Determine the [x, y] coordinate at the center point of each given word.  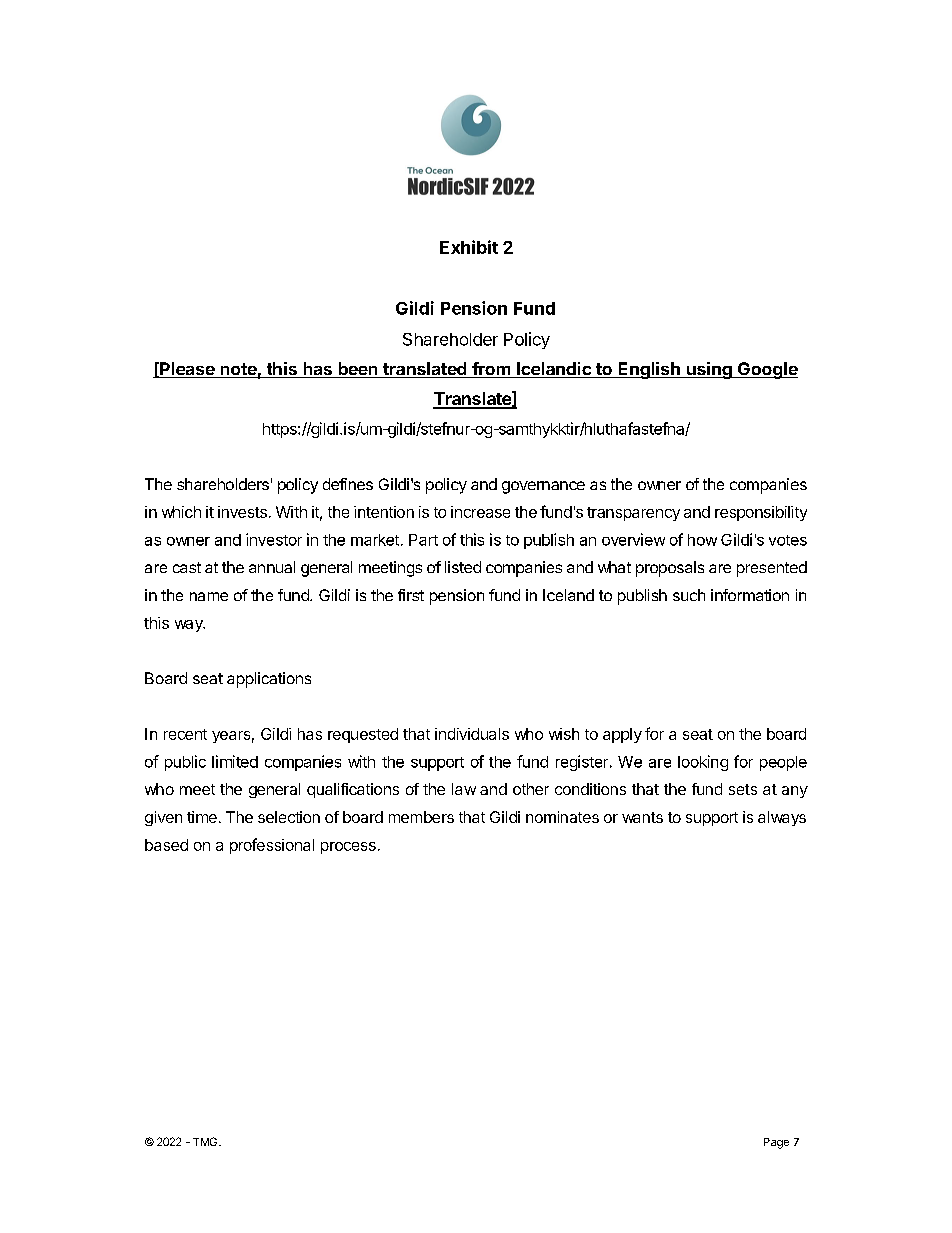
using [709, 370]
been [358, 370]
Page [776, 1143]
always [782, 818]
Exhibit [469, 247]
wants [642, 817]
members [421, 817]
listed [463, 567]
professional [272, 846]
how [702, 540]
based [166, 845]
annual [272, 567]
